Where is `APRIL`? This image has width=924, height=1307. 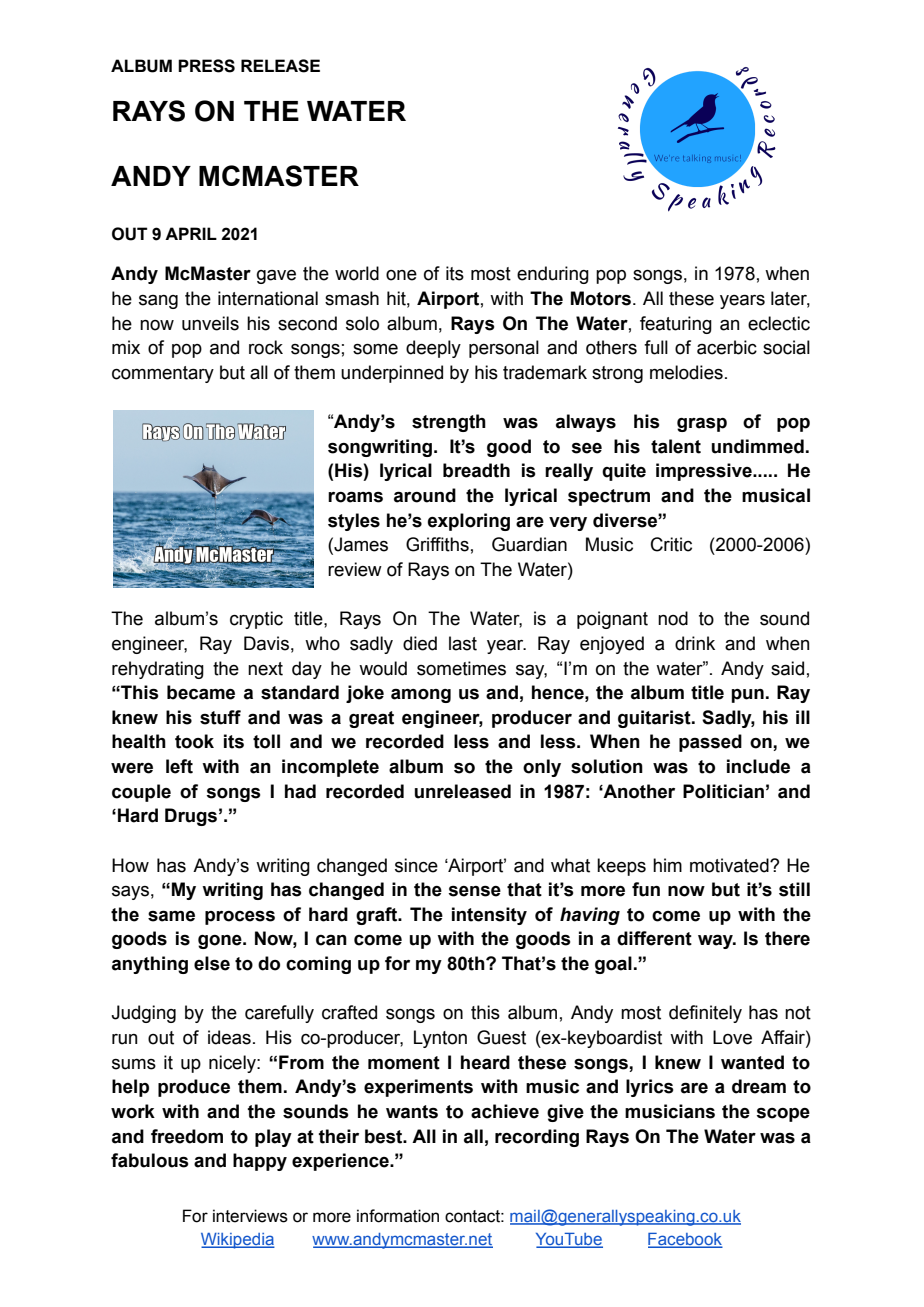
APRIL is located at coordinates (191, 233).
